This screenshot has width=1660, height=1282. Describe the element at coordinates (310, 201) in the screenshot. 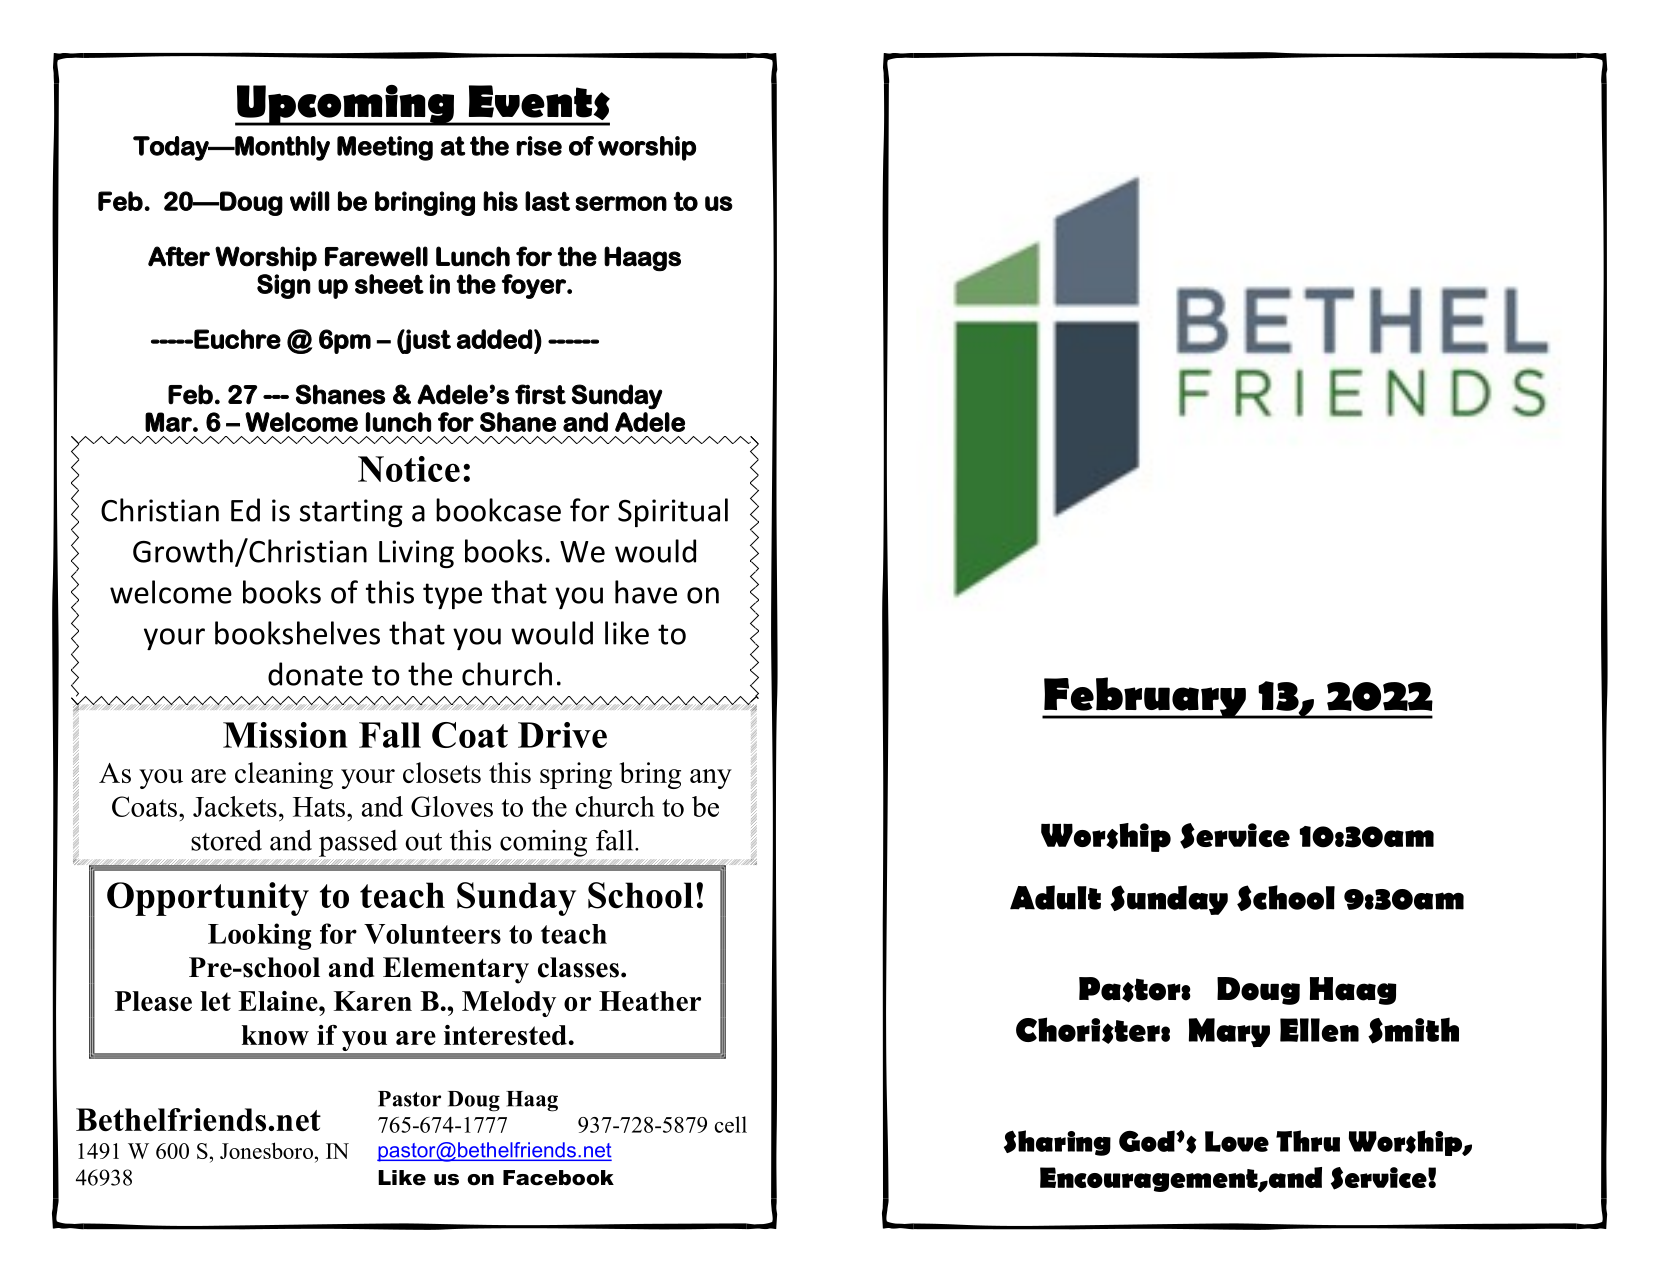

I see `will` at that location.
